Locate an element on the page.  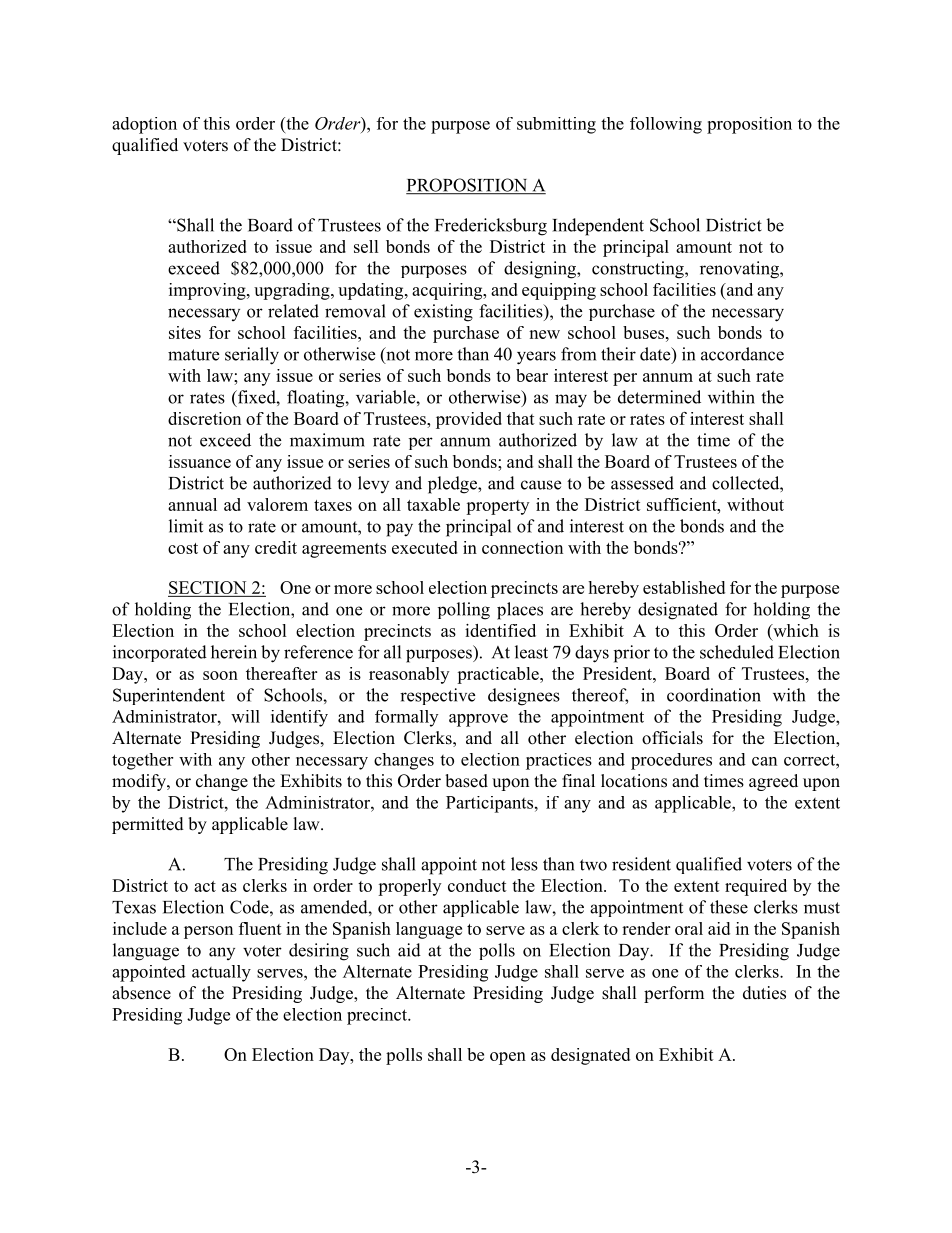
actually is located at coordinates (221, 973).
